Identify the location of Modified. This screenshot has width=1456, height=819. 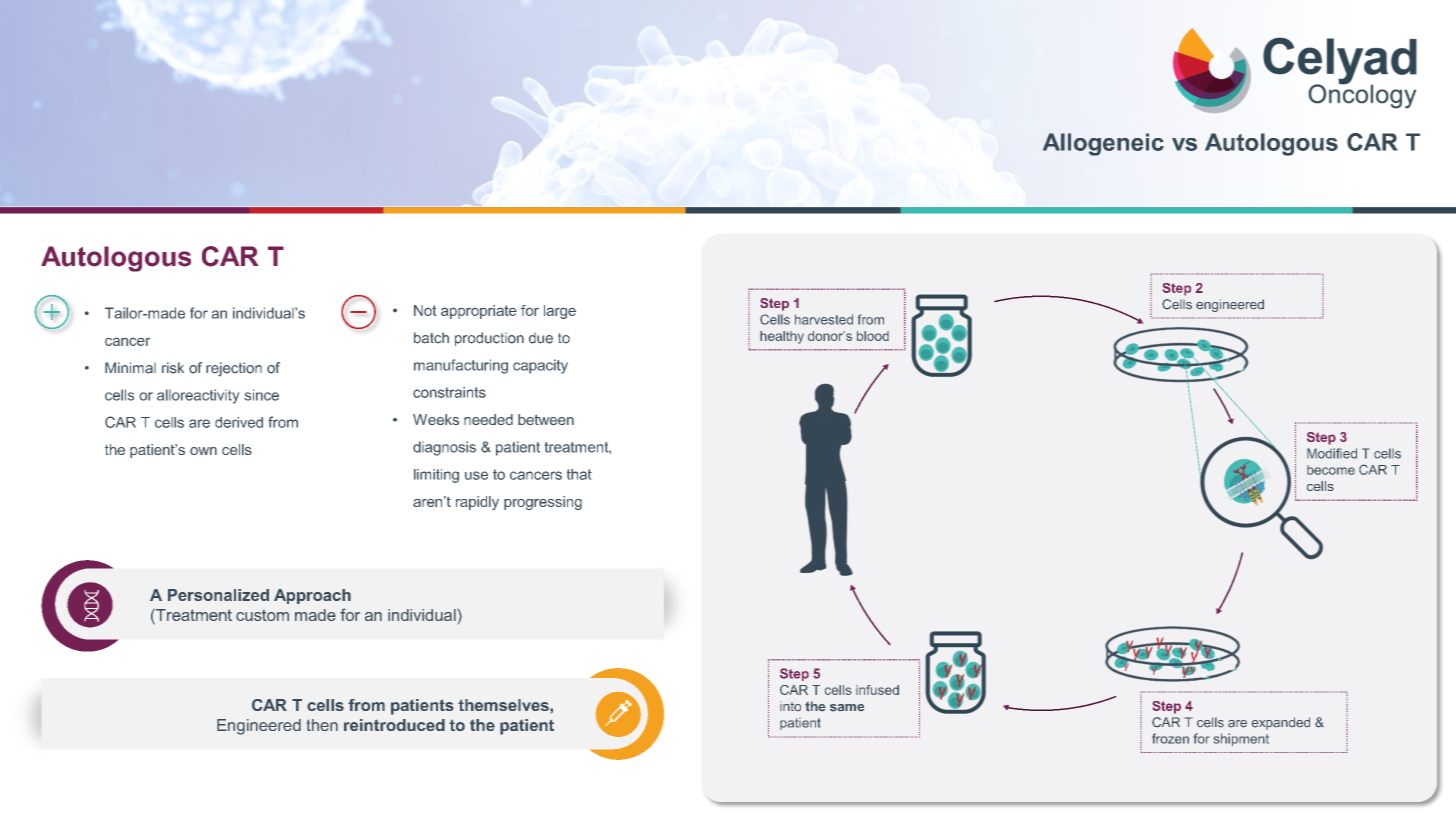
(1332, 453).
